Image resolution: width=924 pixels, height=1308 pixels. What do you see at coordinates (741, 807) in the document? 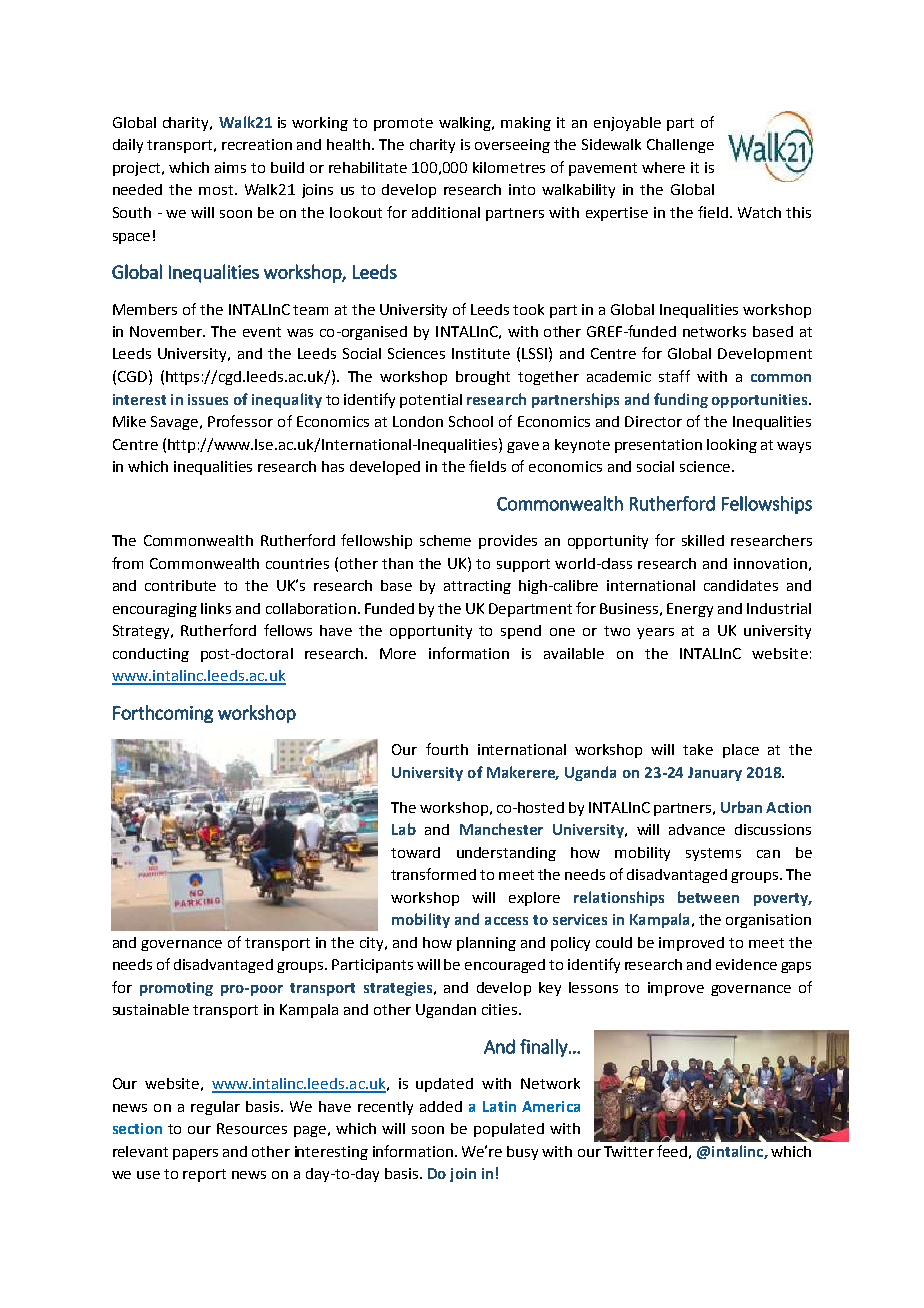
I see `Urban` at bounding box center [741, 807].
